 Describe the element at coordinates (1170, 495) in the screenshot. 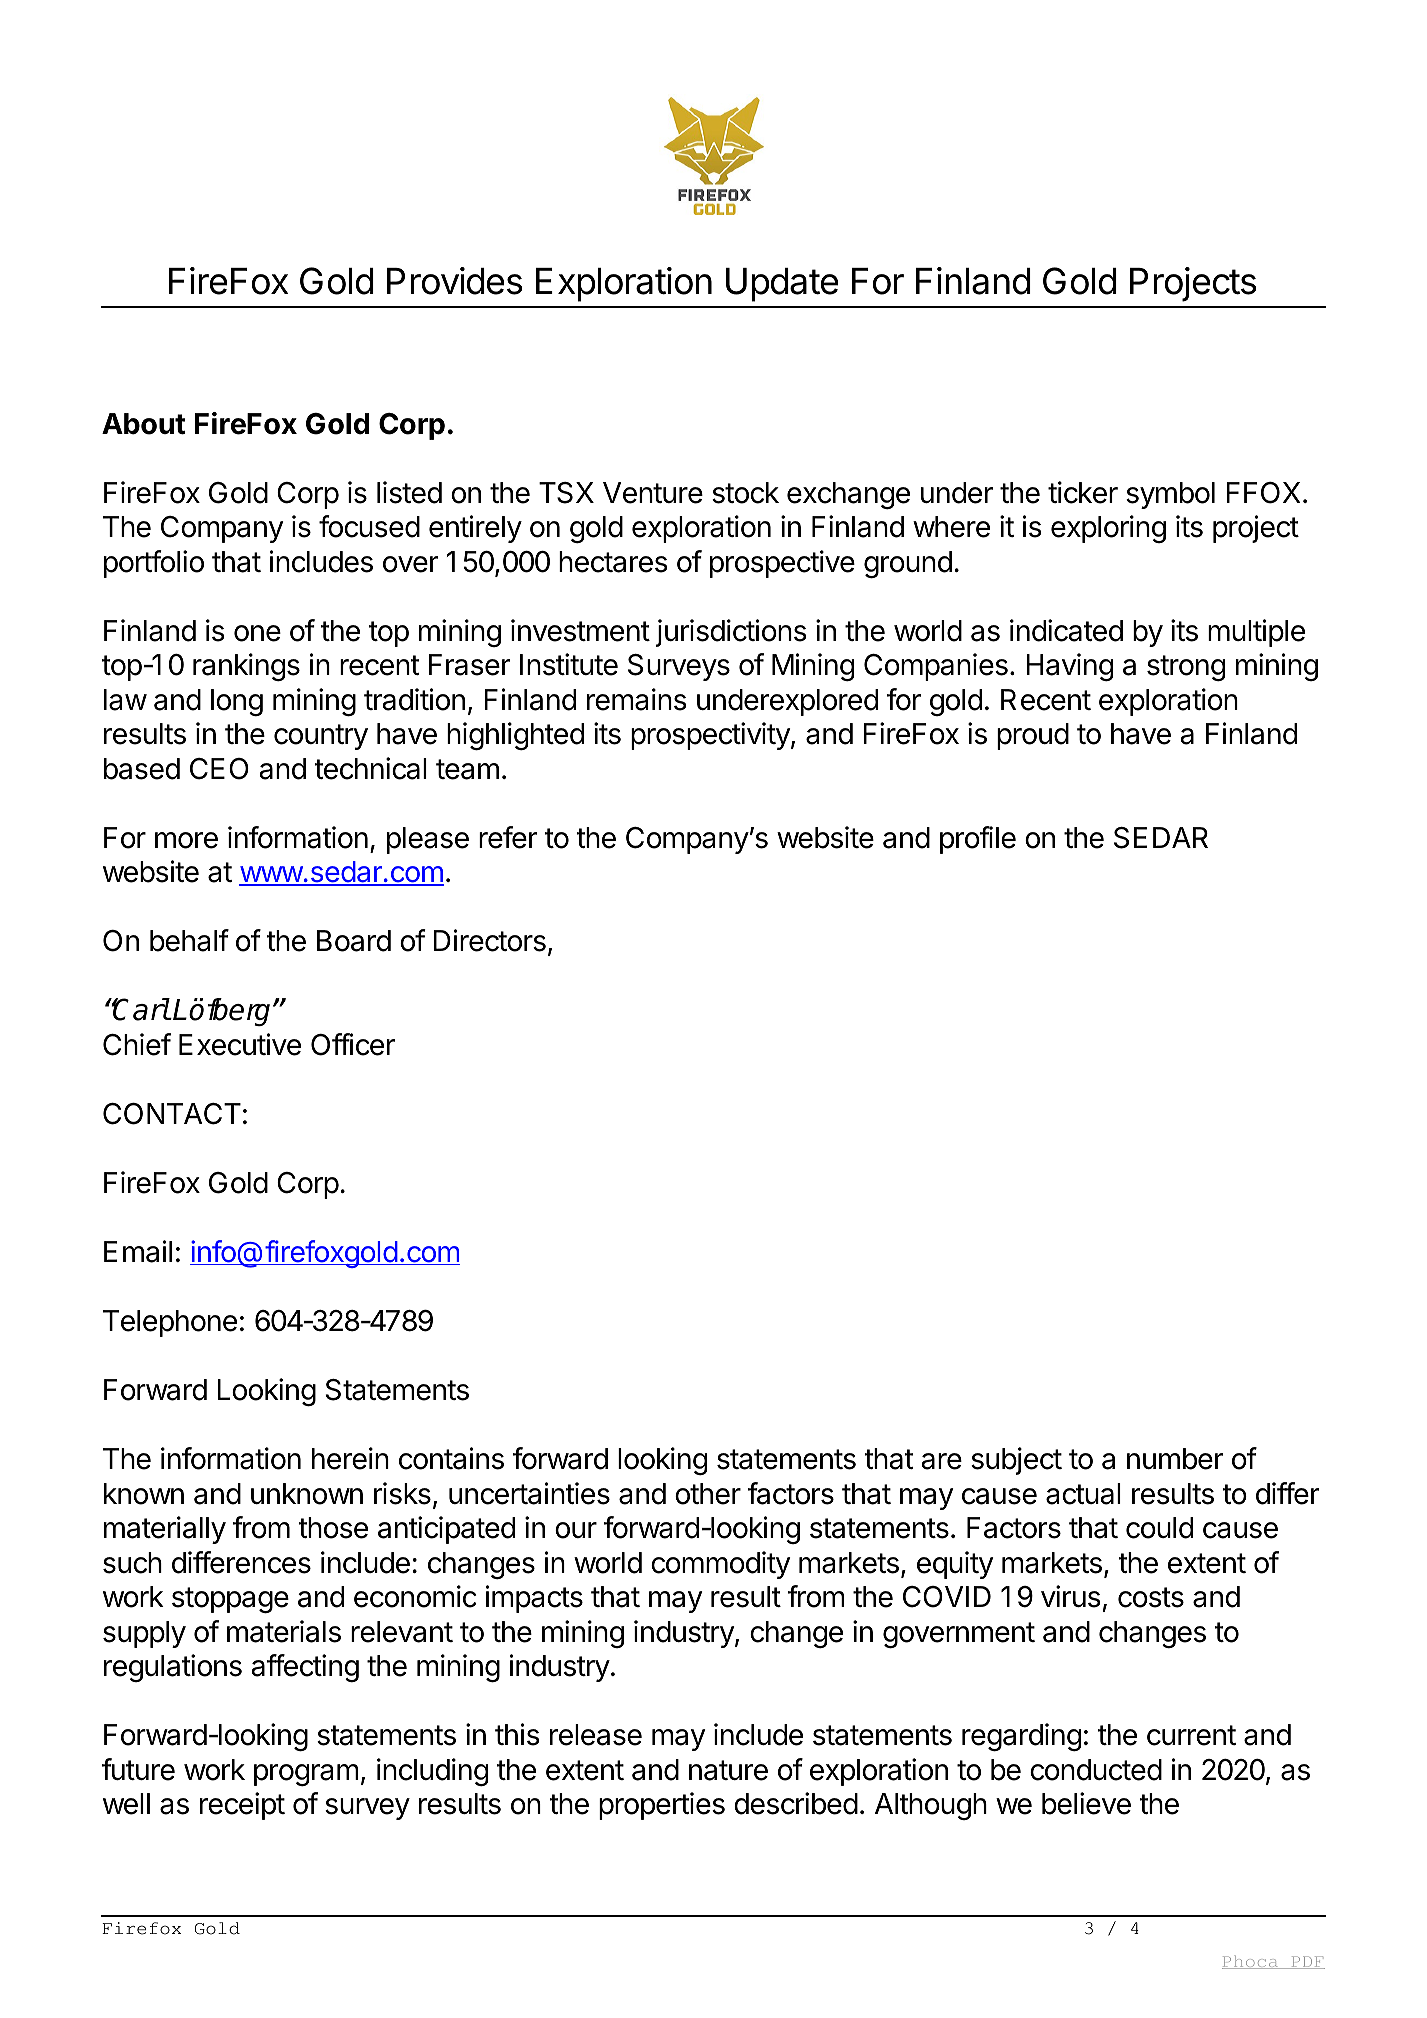

I see `symbol` at that location.
